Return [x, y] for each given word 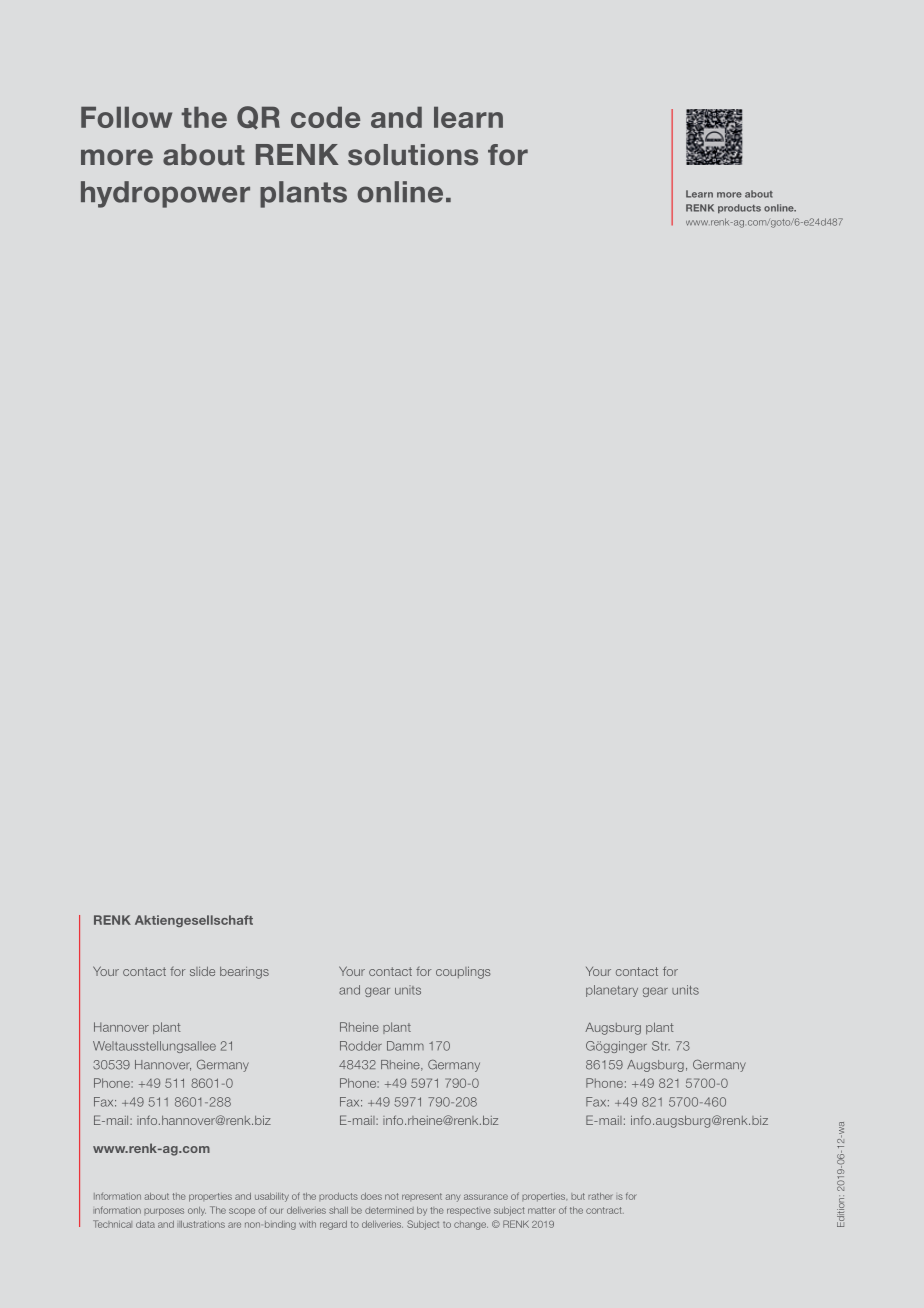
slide [202, 971]
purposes [164, 1212]
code [325, 117]
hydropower [165, 194]
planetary [612, 991]
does [371, 1196]
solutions [413, 155]
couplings [463, 972]
